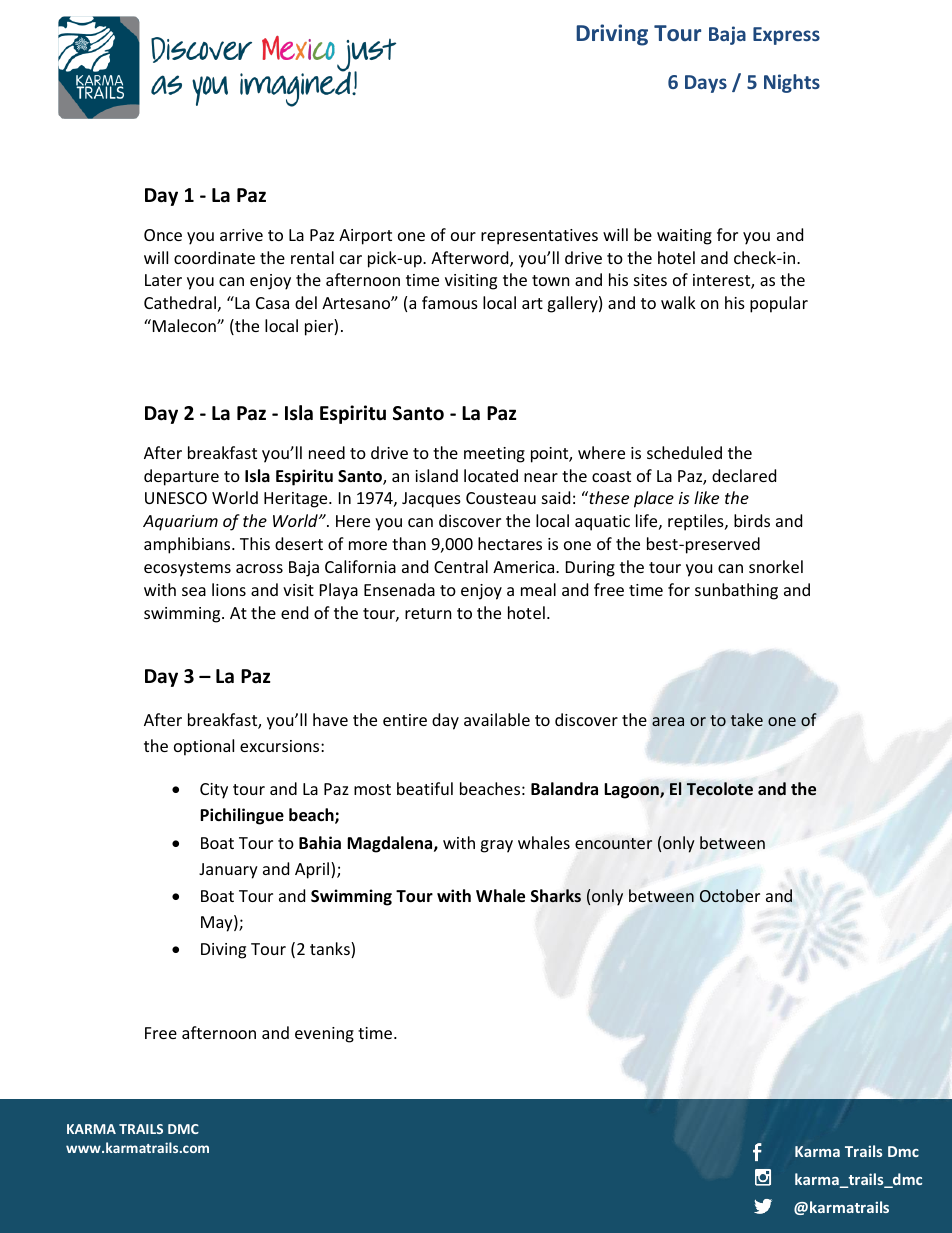  I want to click on departure, so click(181, 477).
